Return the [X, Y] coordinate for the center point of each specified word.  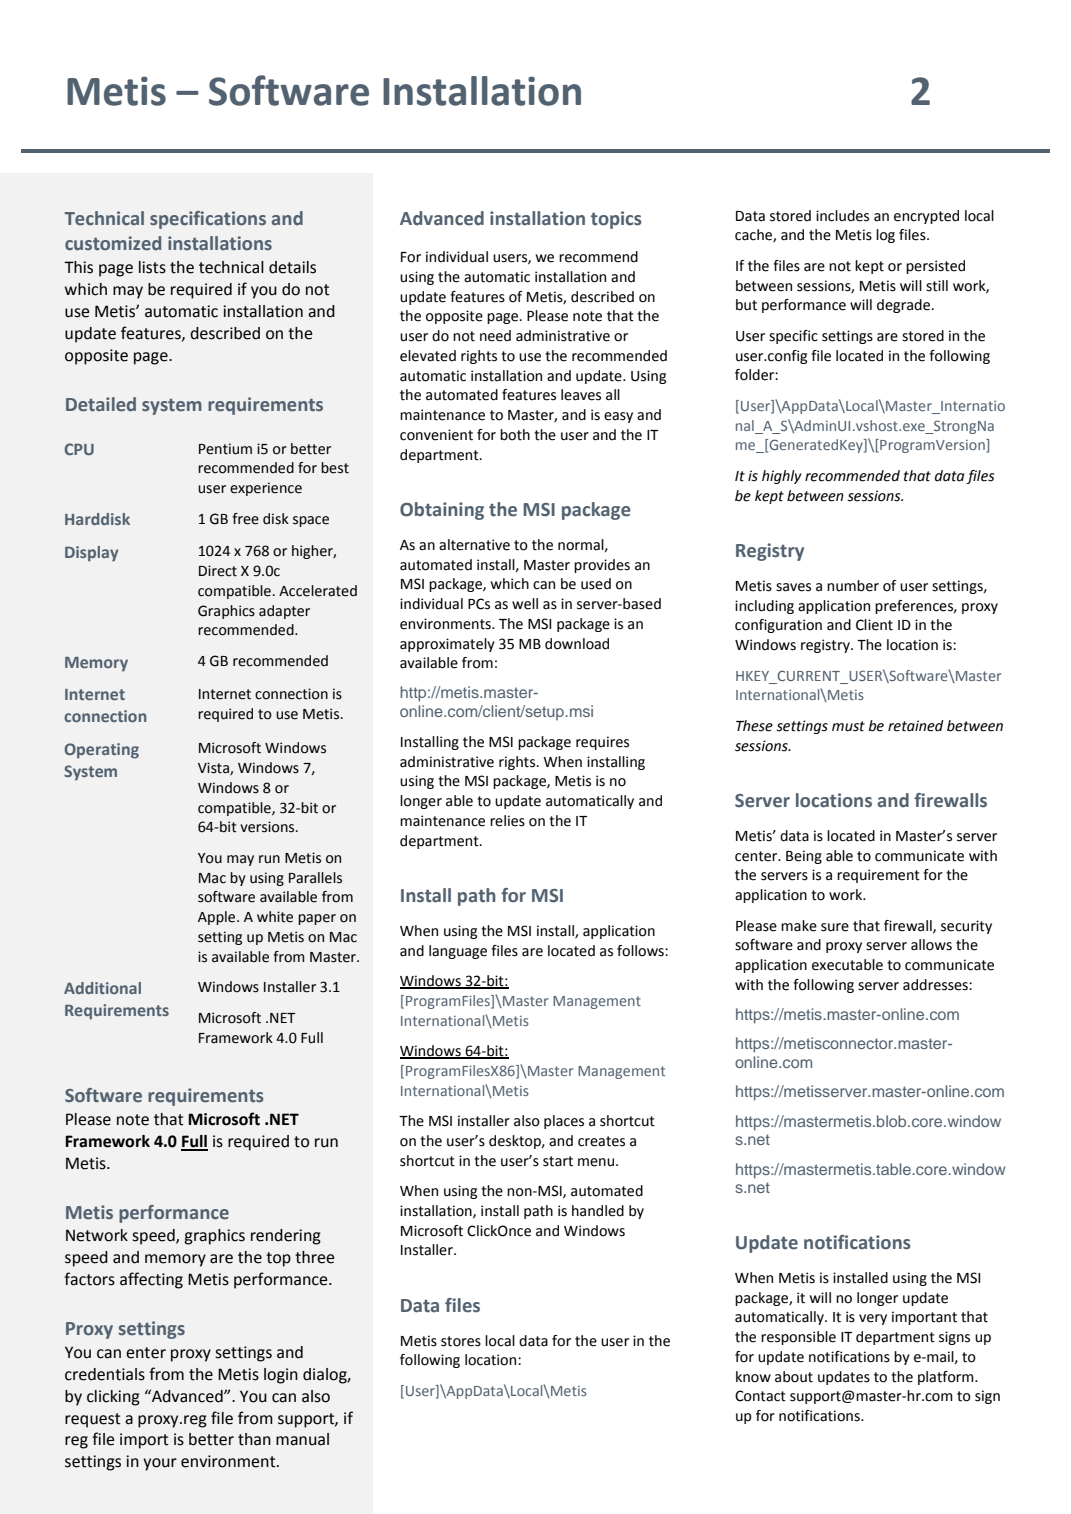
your [160, 1464]
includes [842, 216]
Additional [102, 988]
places [564, 1122]
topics [616, 220]
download [577, 644]
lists [152, 267]
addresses [936, 985]
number [853, 586]
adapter [284, 612]
